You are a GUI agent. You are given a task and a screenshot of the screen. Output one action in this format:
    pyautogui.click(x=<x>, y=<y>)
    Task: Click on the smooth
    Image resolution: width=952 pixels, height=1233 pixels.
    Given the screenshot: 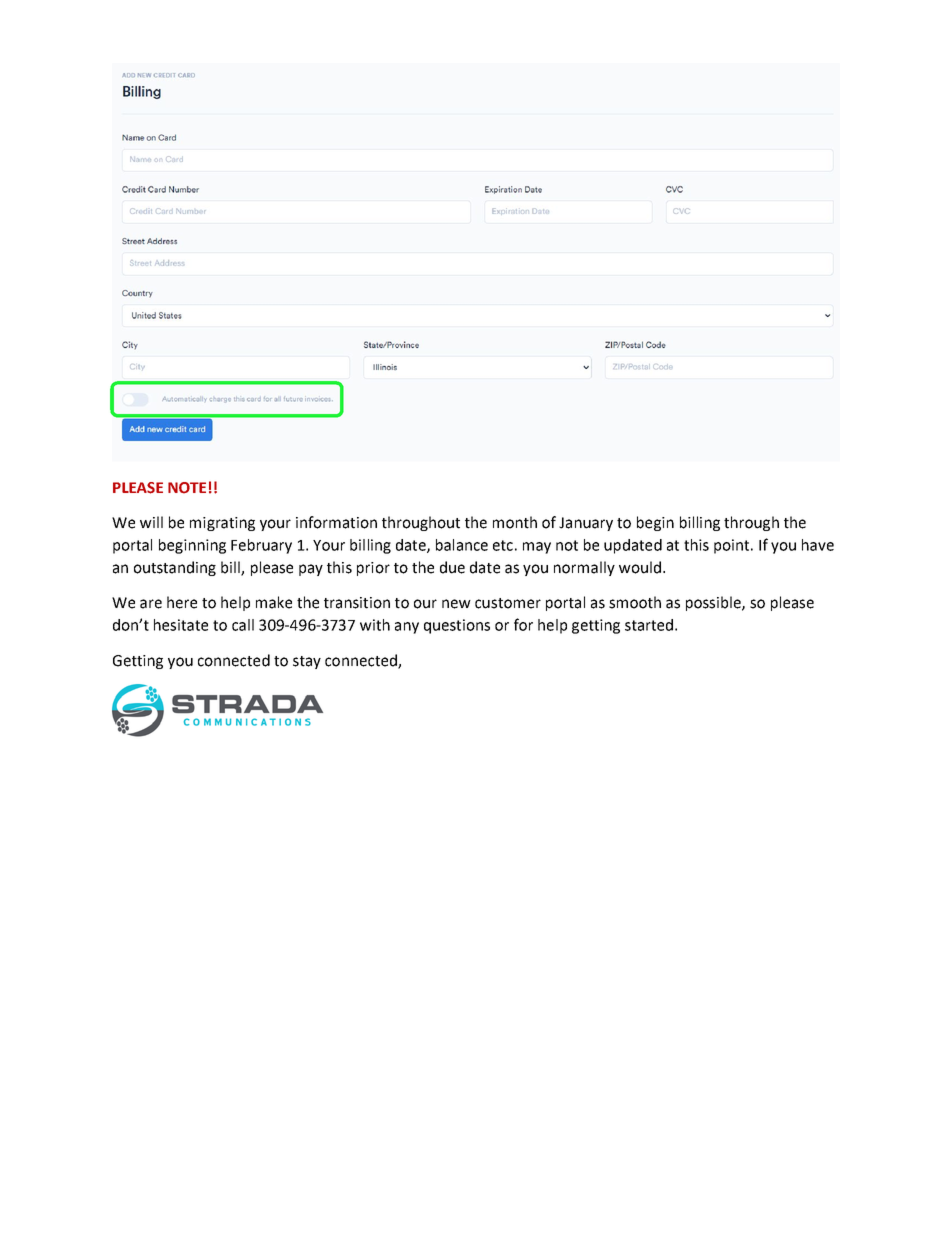 What is the action you would take?
    pyautogui.click(x=635, y=602)
